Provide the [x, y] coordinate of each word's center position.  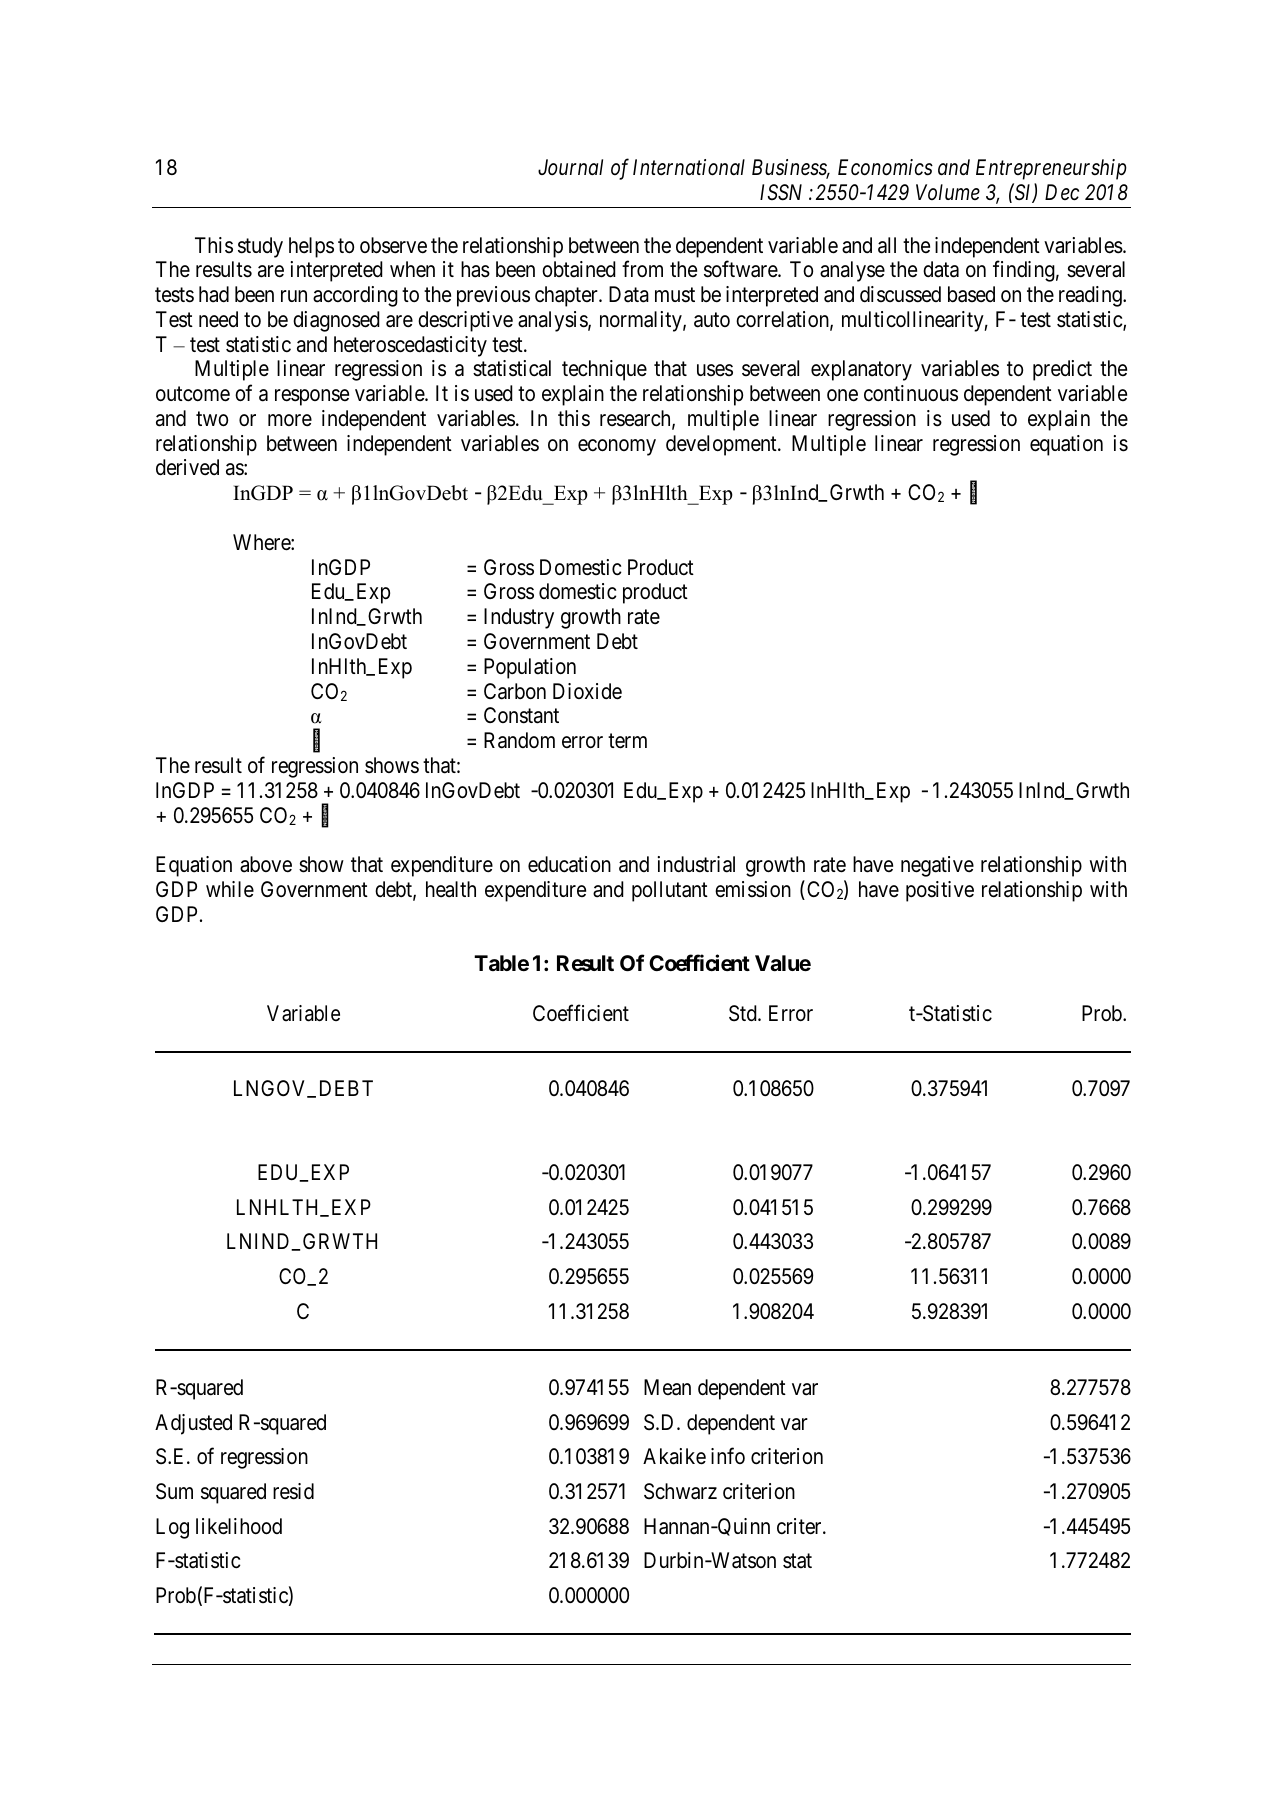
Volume [948, 192]
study [260, 247]
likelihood [239, 1526]
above [266, 864]
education [569, 864]
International [689, 167]
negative [937, 866]
